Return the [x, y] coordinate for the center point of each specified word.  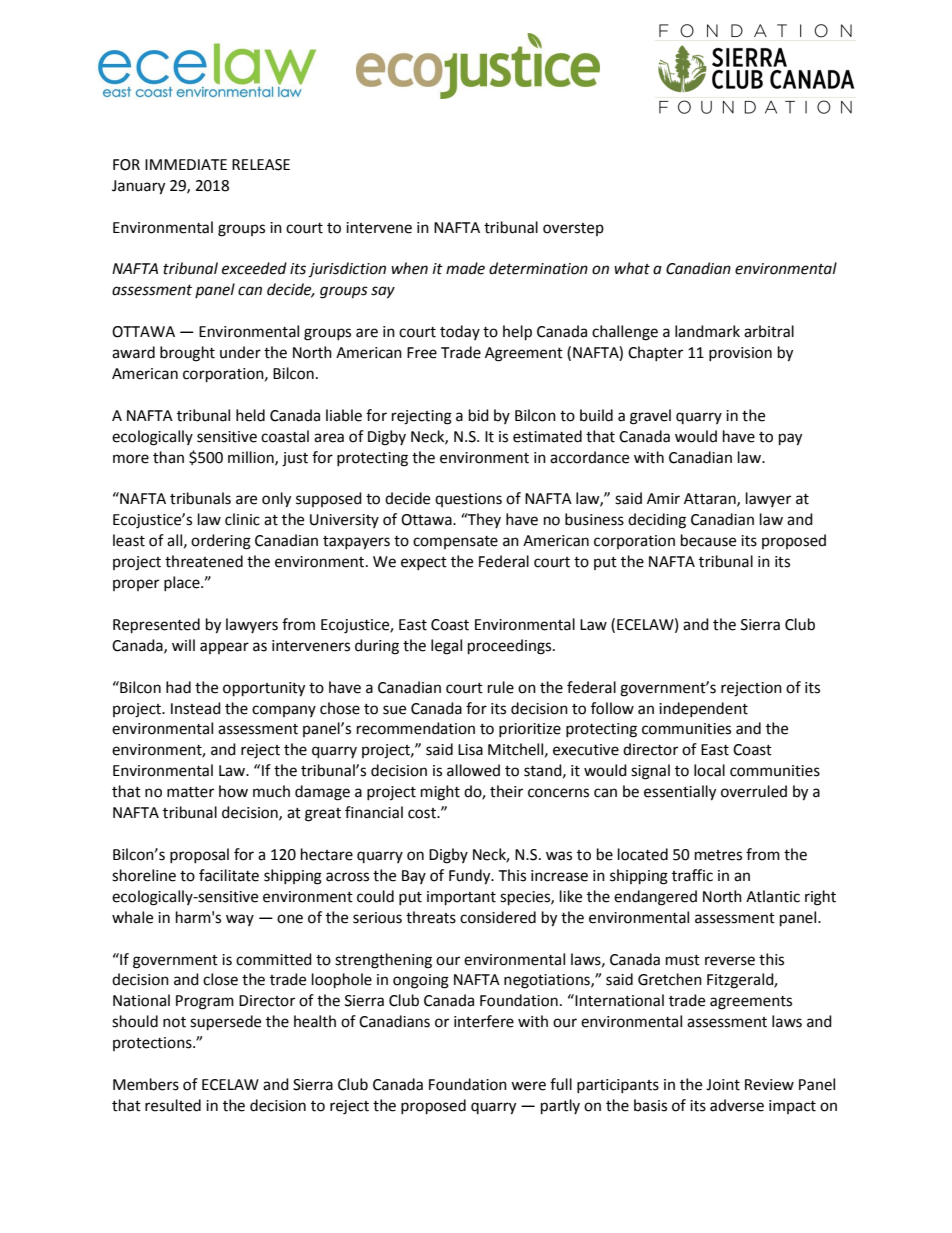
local [709, 770]
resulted [173, 1105]
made [465, 268]
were [528, 1086]
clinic [242, 519]
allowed [473, 770]
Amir [663, 498]
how [233, 791]
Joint [723, 1085]
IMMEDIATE [186, 164]
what [632, 268]
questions [468, 500]
